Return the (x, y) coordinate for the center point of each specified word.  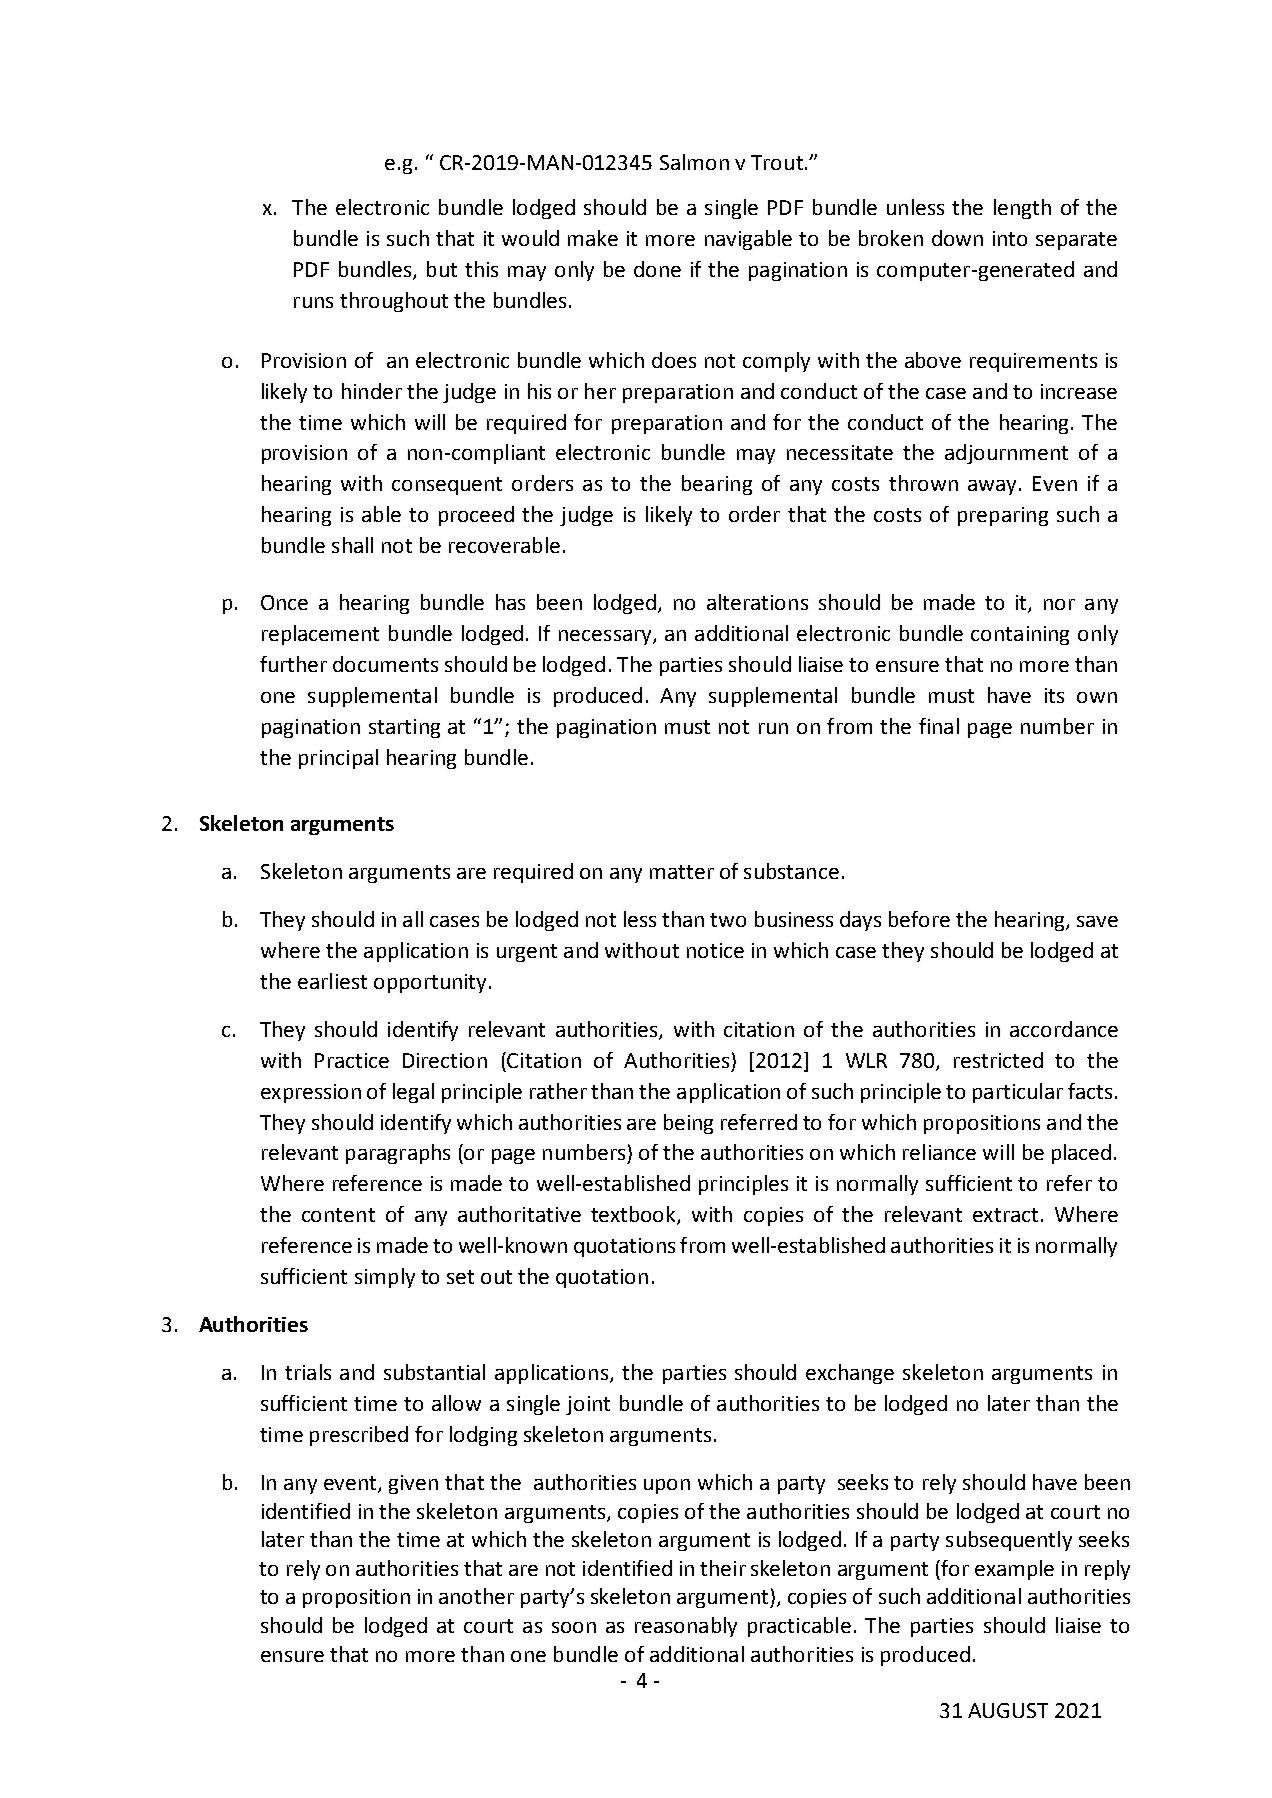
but (442, 269)
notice (715, 950)
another (476, 1596)
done (657, 269)
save (1097, 921)
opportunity (430, 983)
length (1022, 209)
